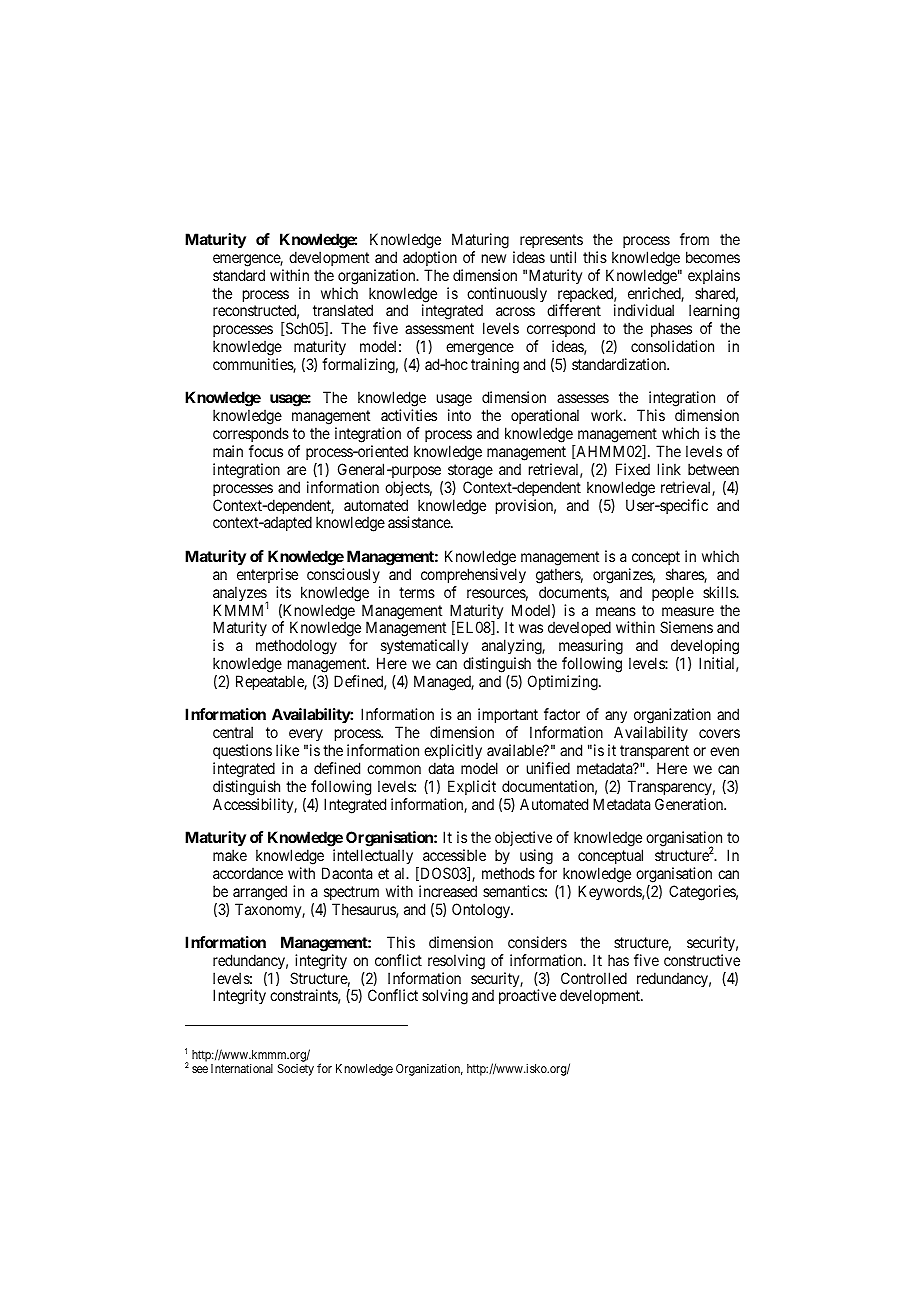 The height and width of the screenshot is (1308, 924). I want to click on Generation, so click(690, 804).
